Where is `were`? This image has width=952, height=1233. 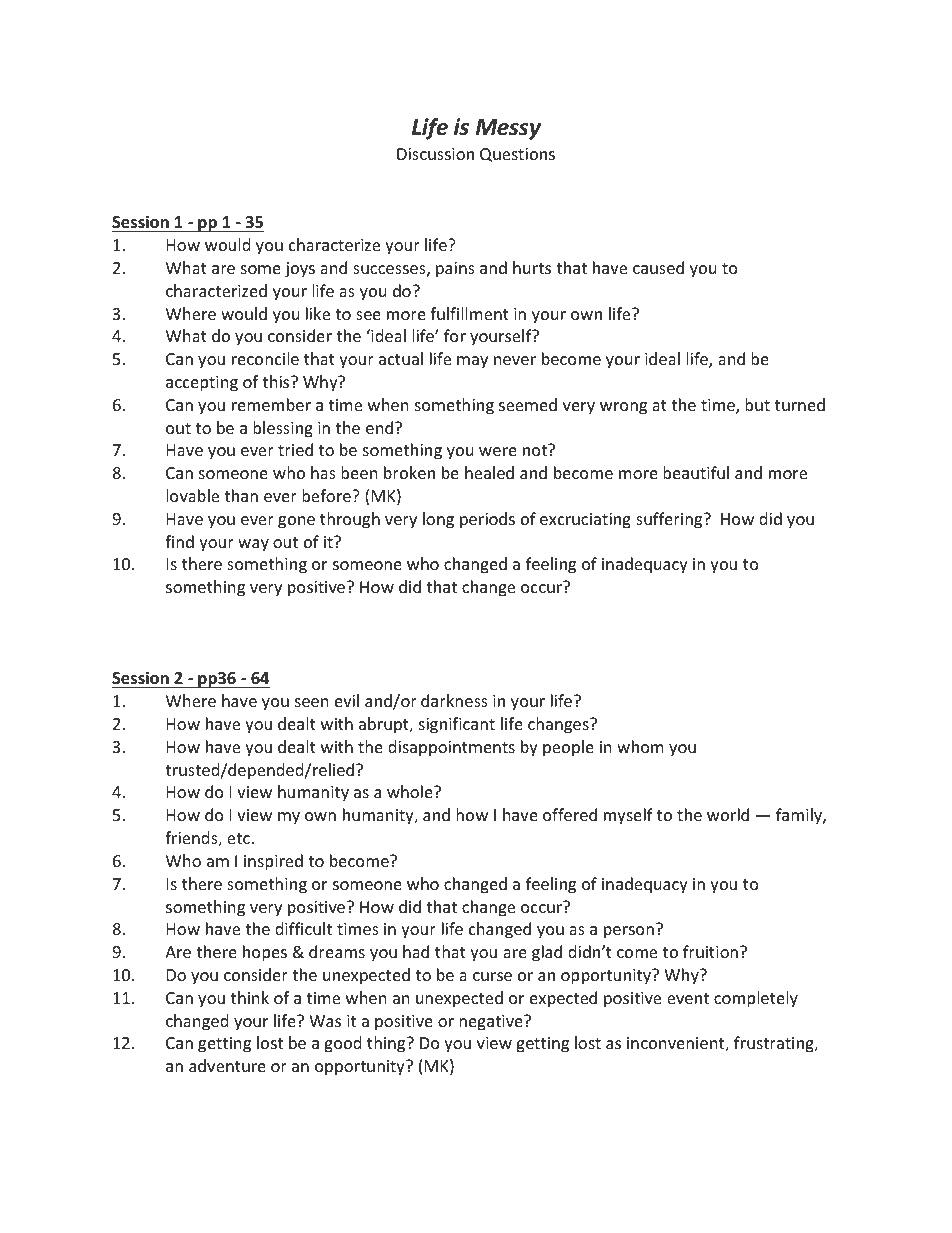 were is located at coordinates (498, 451).
